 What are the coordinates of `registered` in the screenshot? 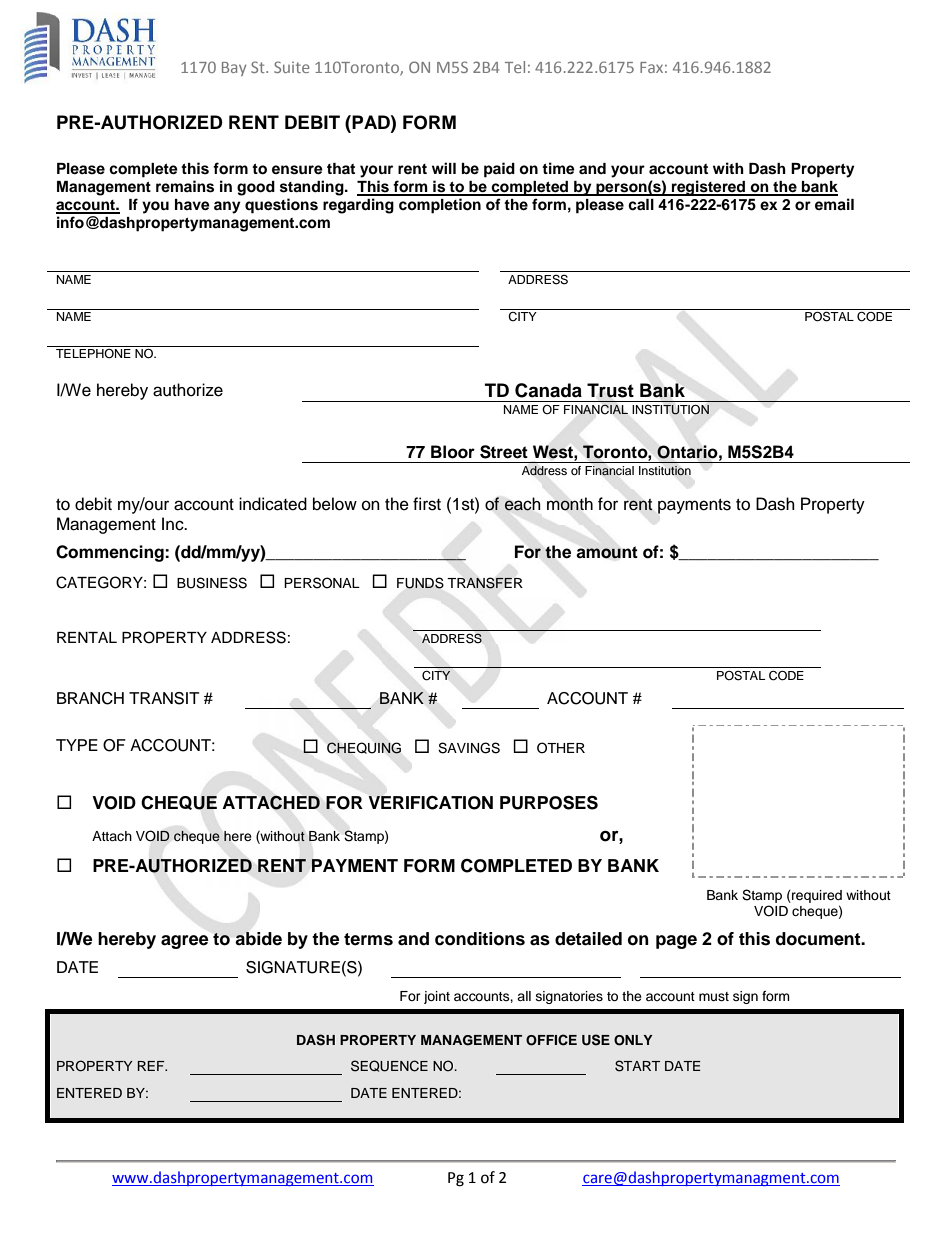 It's located at (709, 188).
